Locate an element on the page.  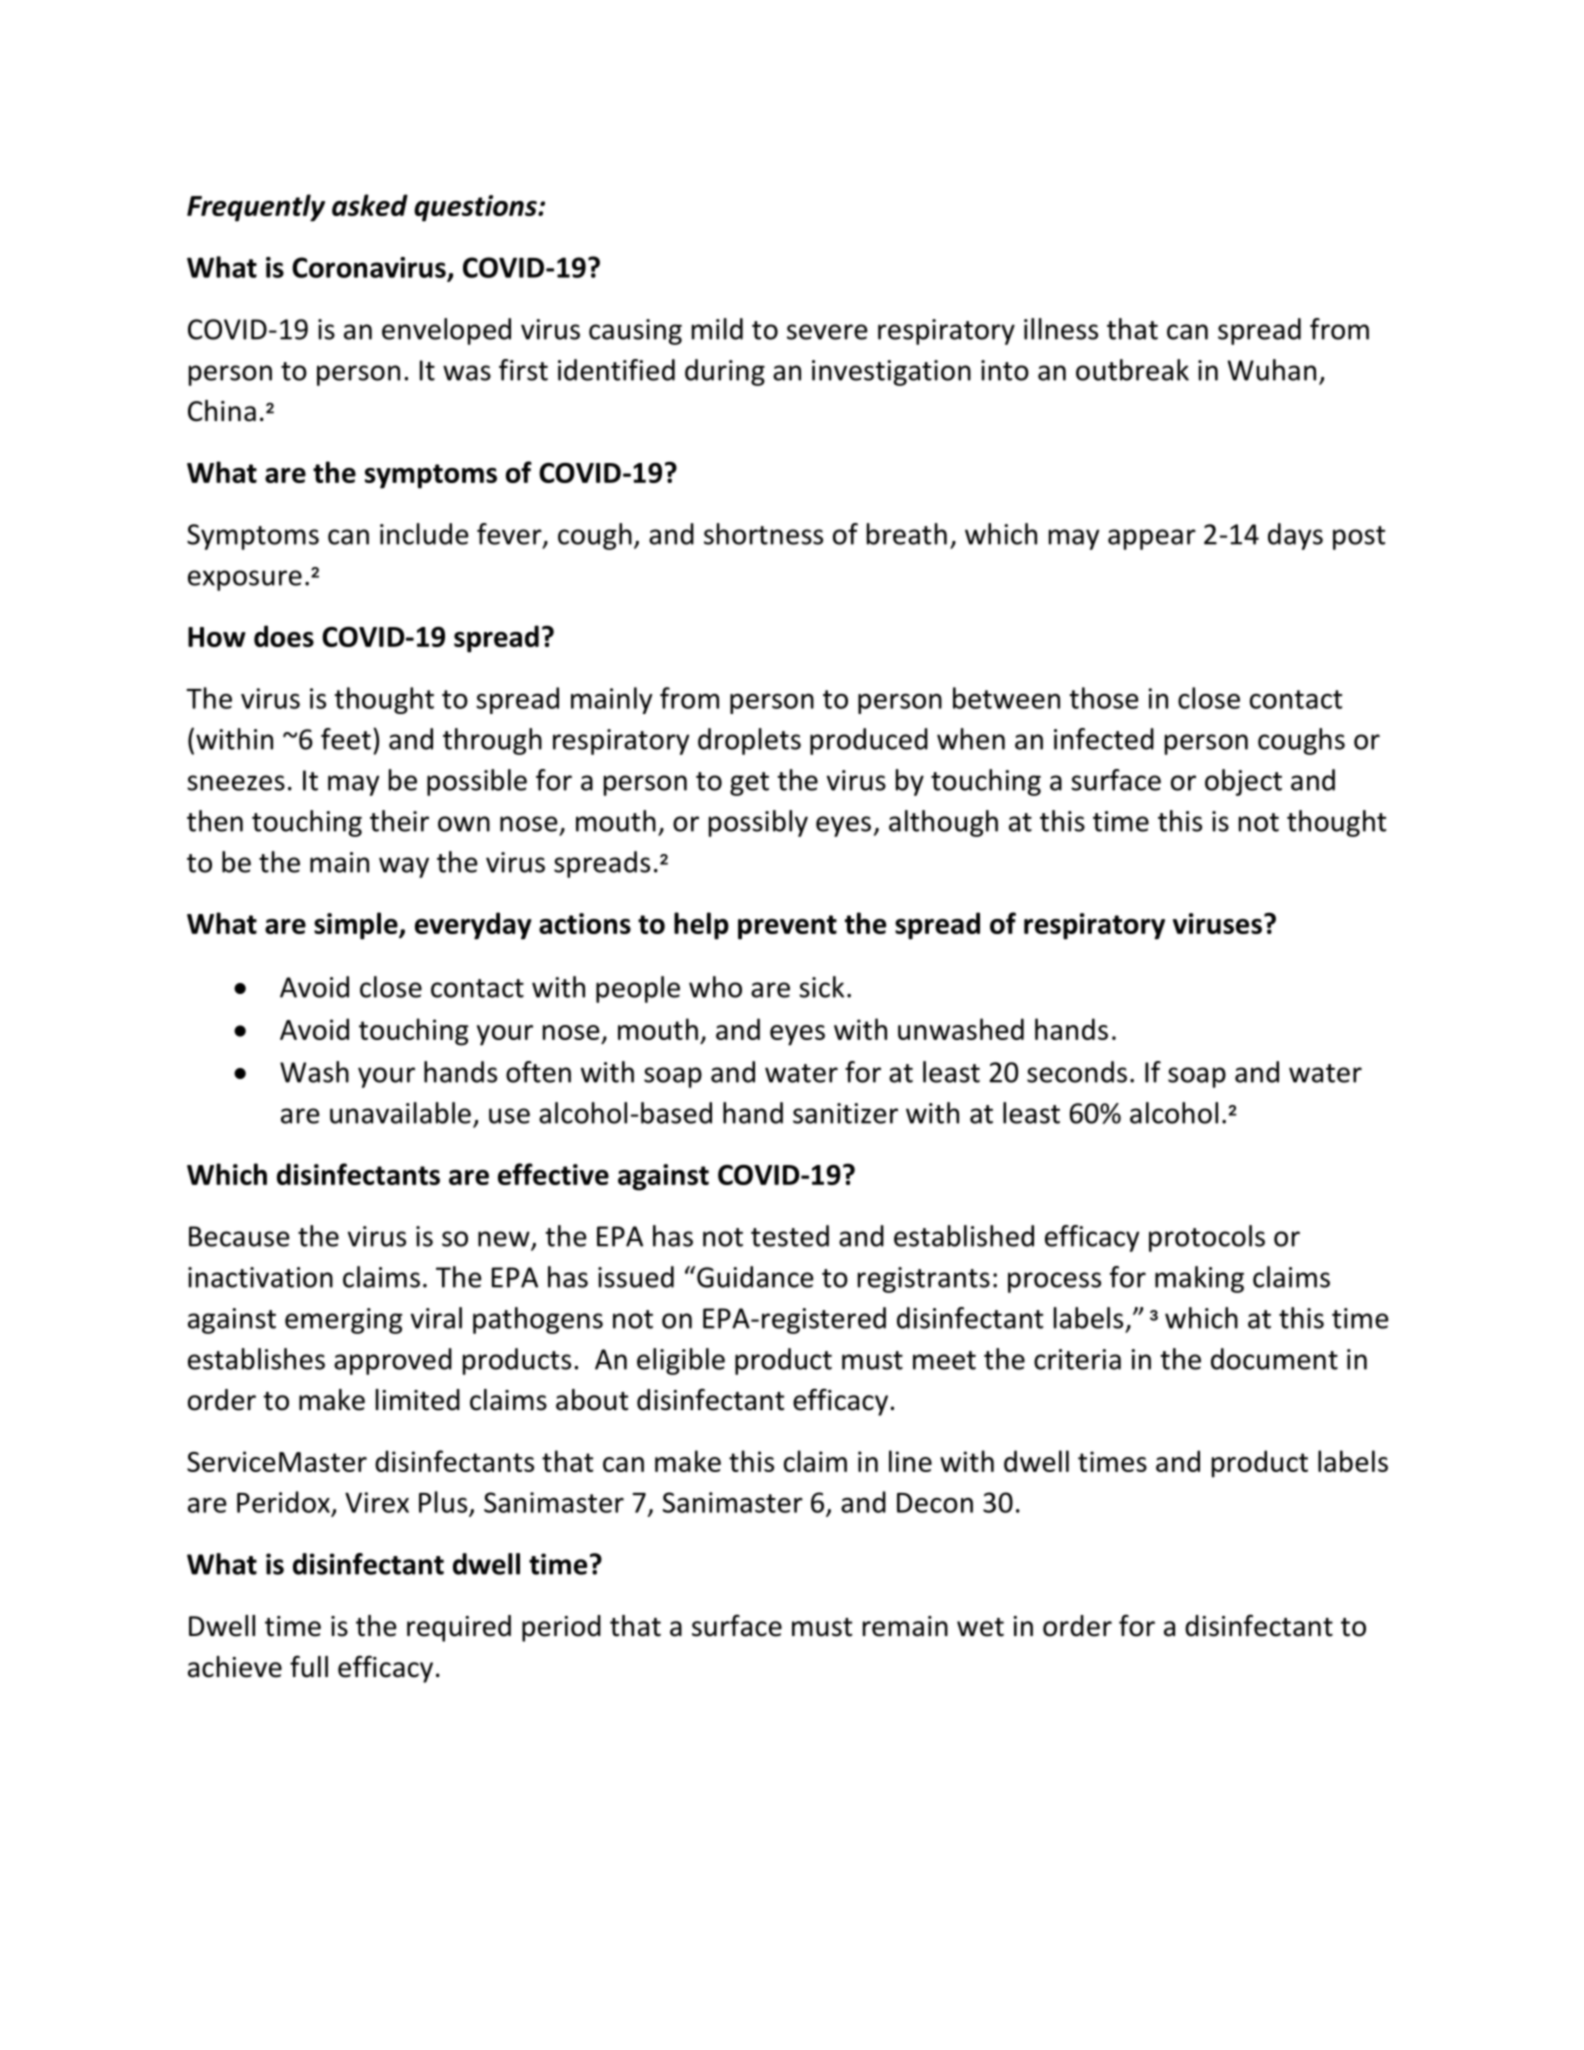
get is located at coordinates (749, 784).
